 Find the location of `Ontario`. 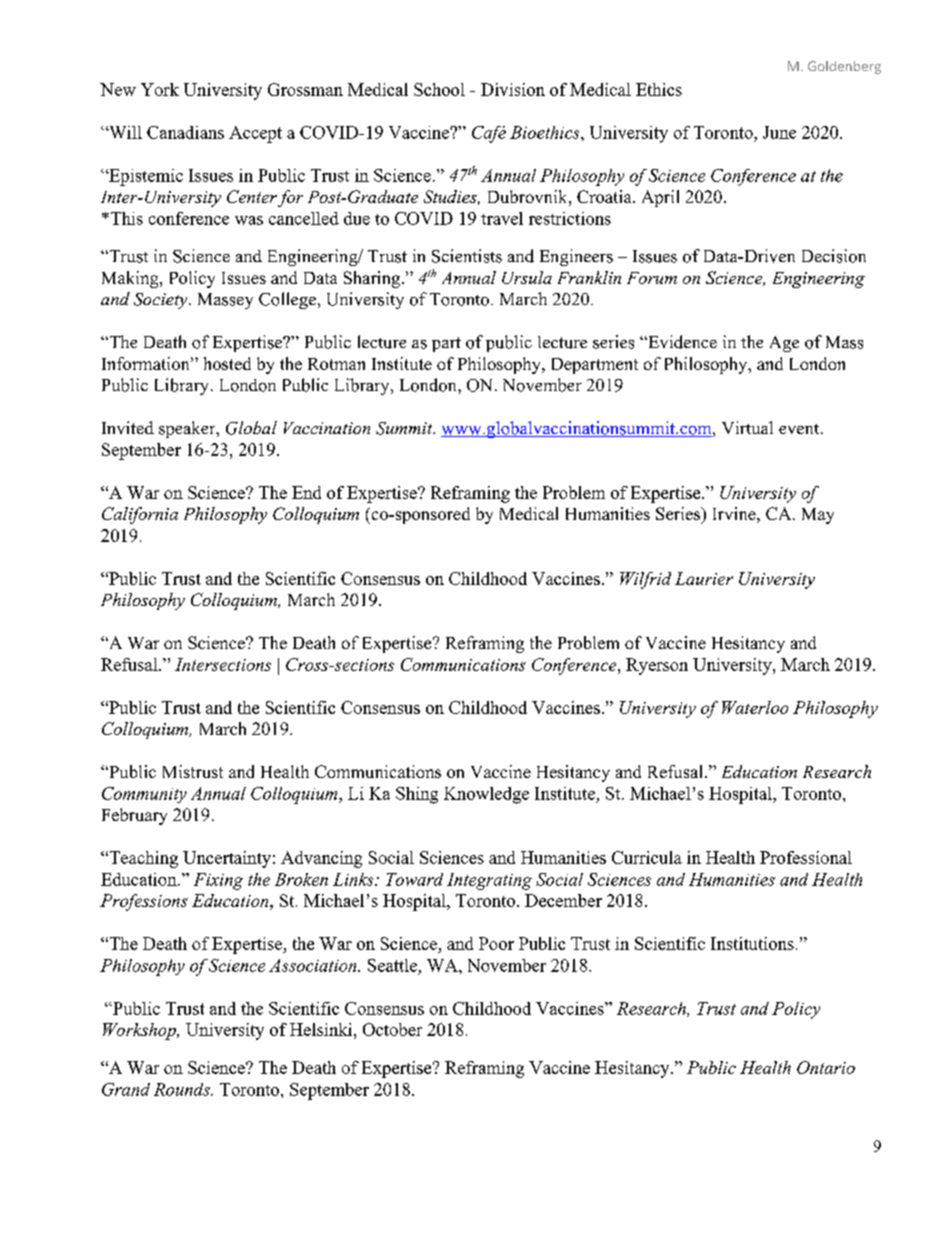

Ontario is located at coordinates (826, 1067).
